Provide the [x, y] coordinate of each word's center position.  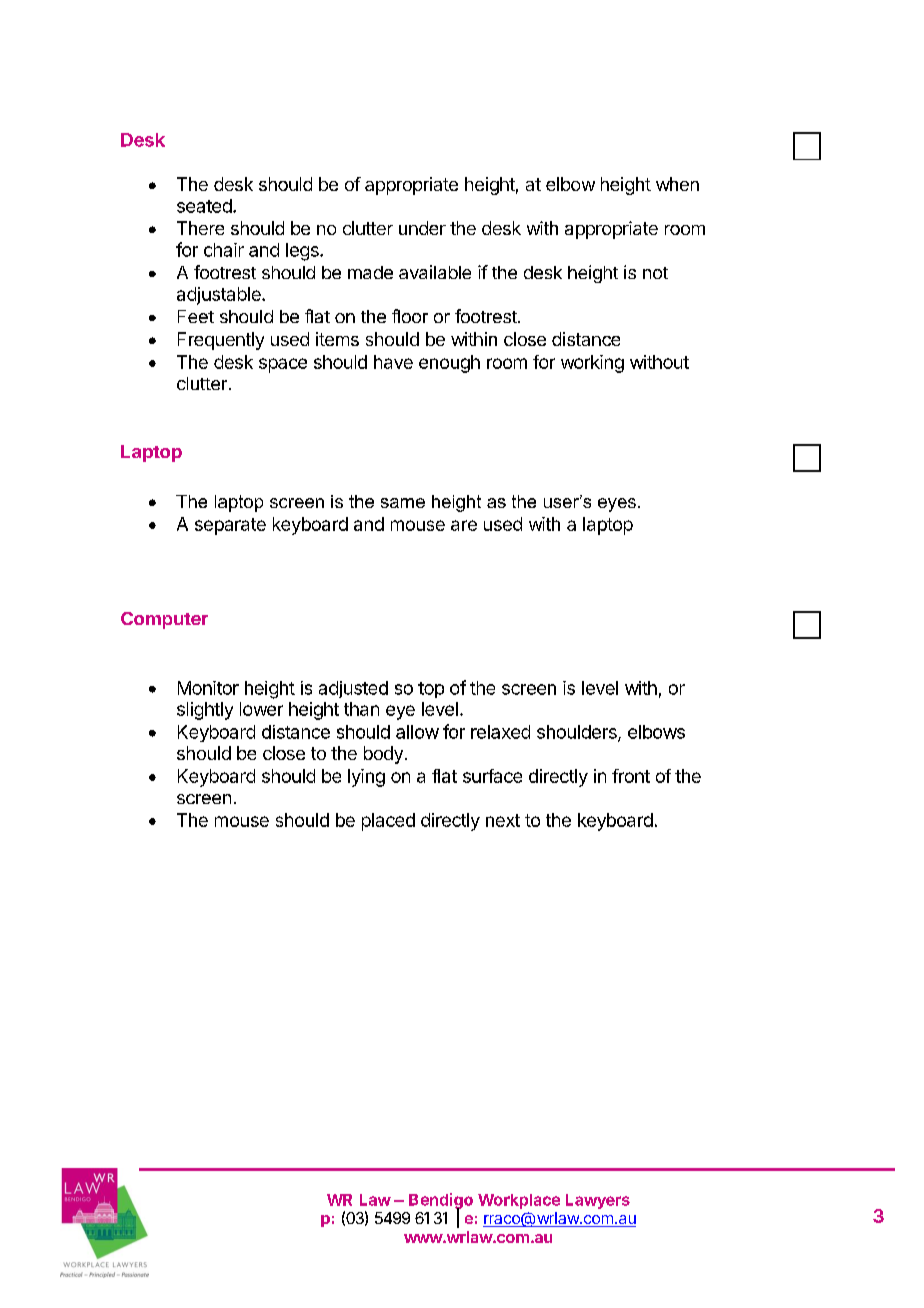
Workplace [519, 1201]
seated [204, 206]
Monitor [208, 688]
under [422, 228]
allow [417, 732]
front [631, 776]
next [503, 820]
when [677, 184]
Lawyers [598, 1201]
